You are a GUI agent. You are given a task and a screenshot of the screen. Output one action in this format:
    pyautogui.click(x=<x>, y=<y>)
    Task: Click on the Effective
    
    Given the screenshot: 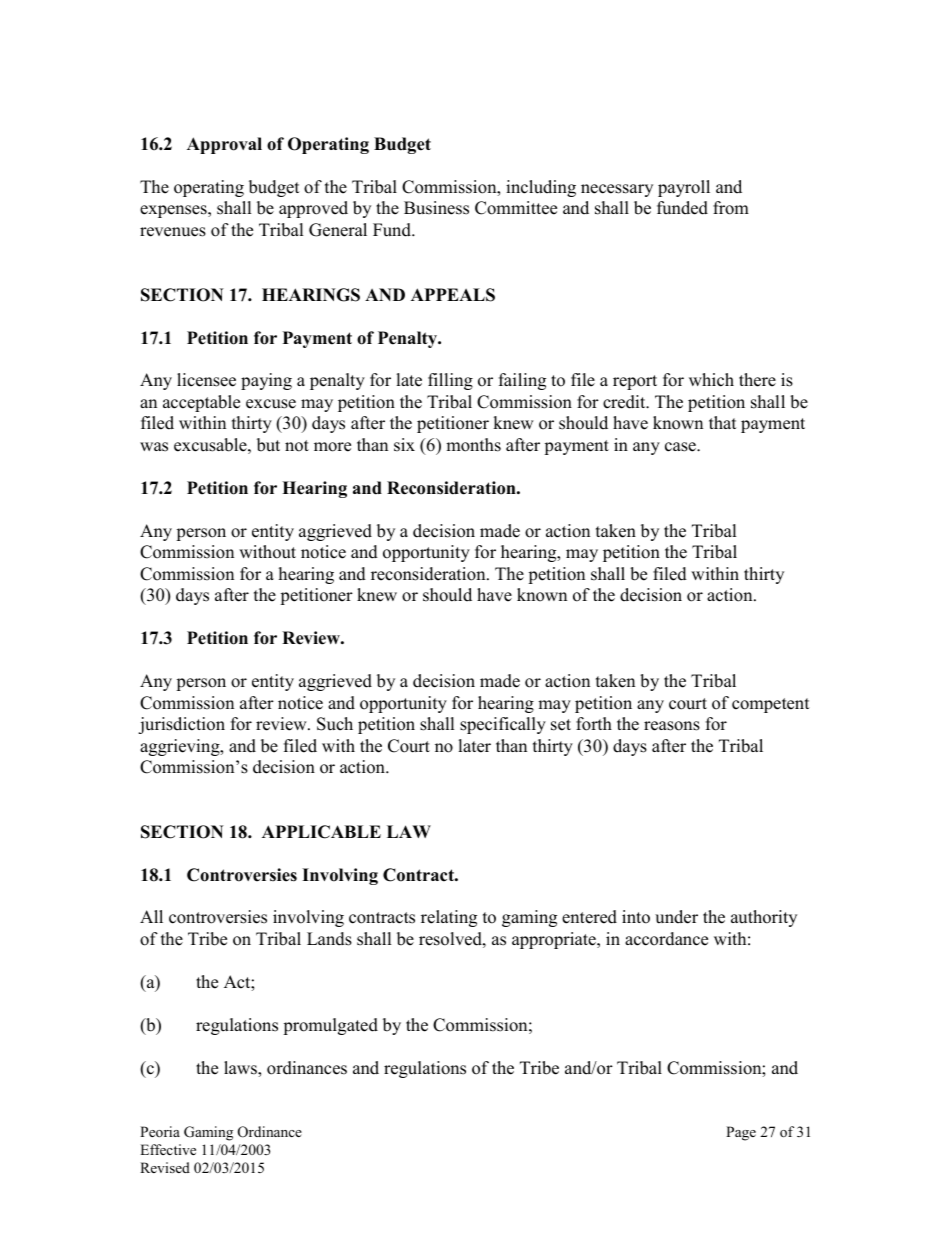 What is the action you would take?
    pyautogui.click(x=168, y=1149)
